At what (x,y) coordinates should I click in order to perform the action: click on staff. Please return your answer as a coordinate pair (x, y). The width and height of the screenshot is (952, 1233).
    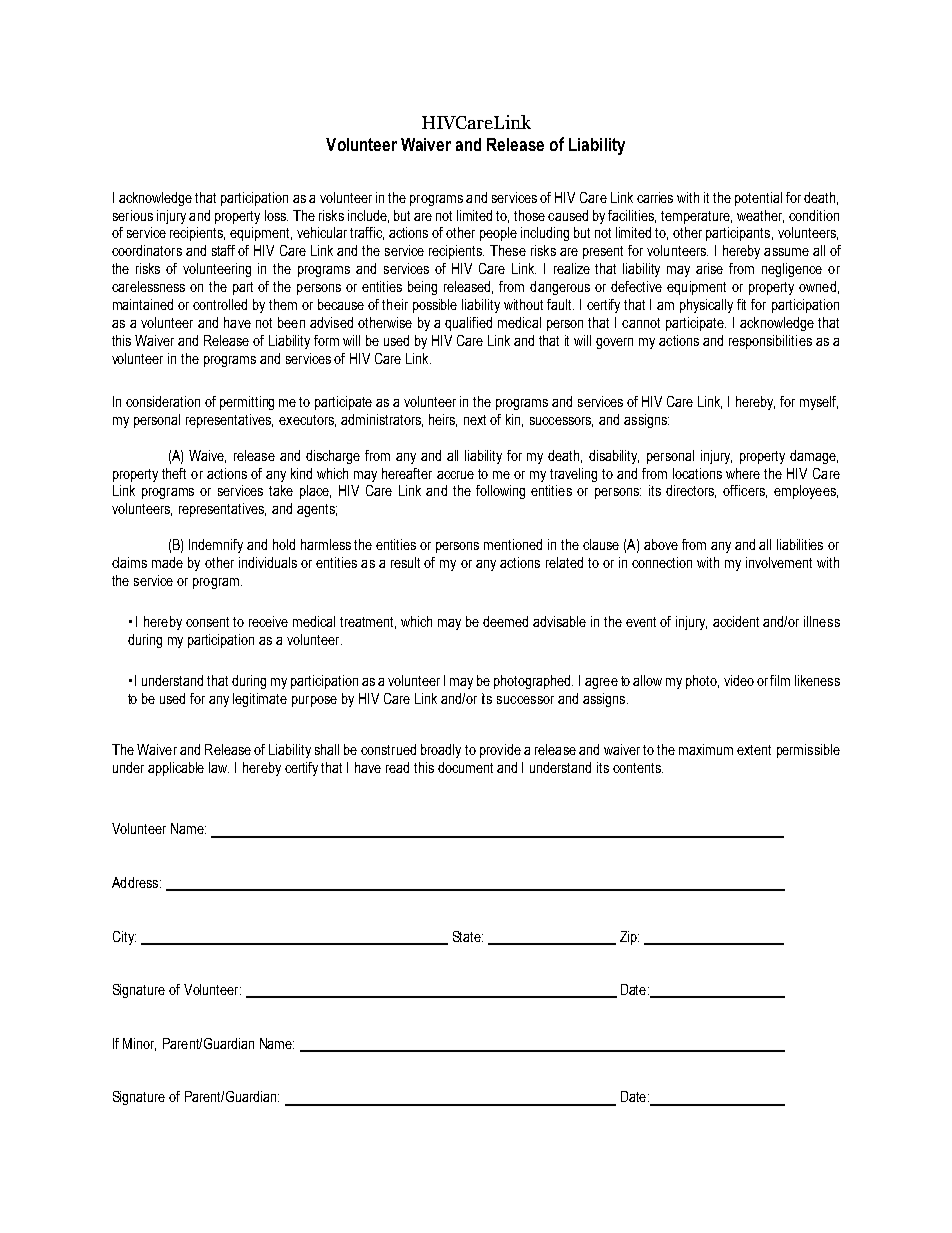
    Looking at the image, I should click on (223, 250).
